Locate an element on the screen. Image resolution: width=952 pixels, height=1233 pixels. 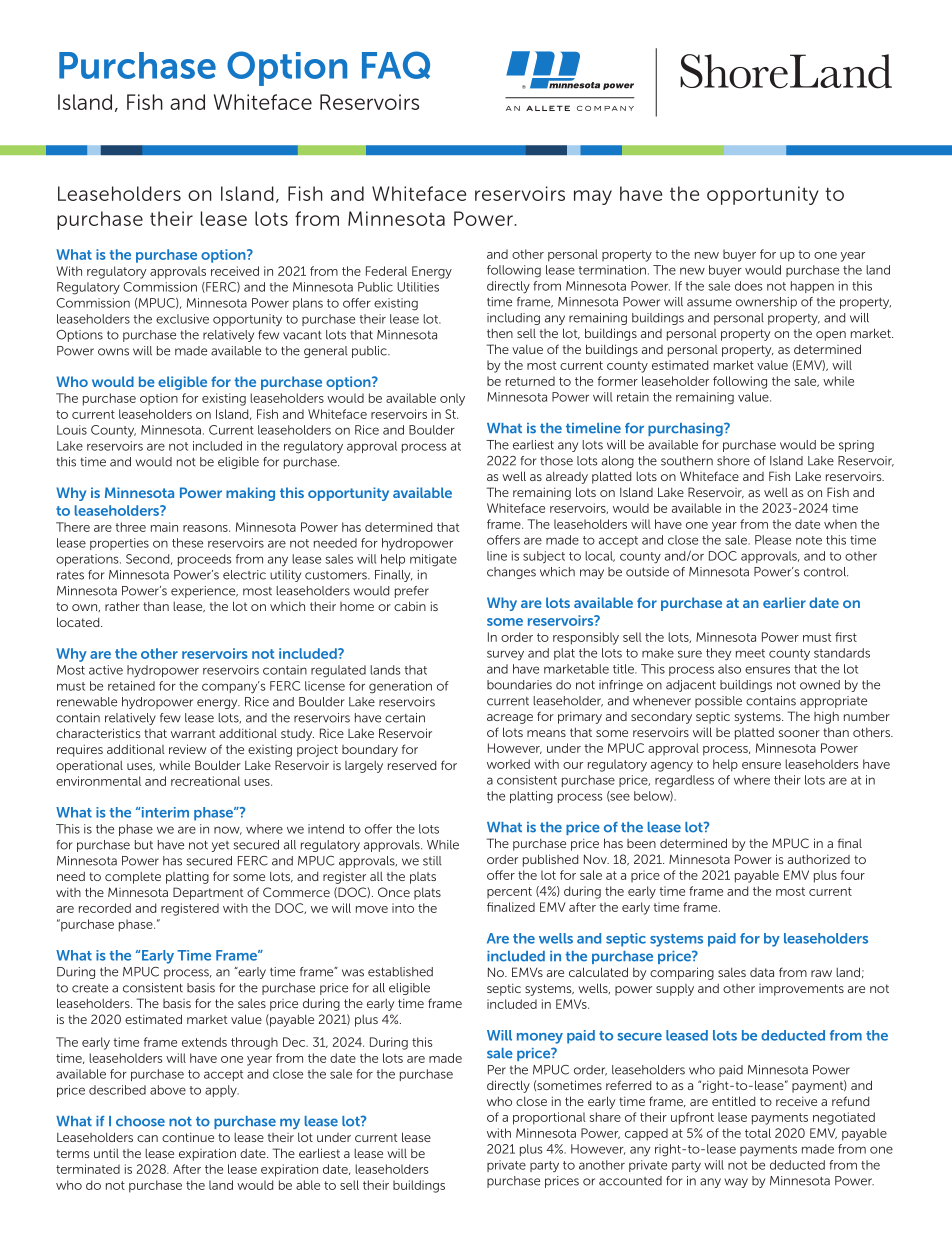
continue is located at coordinates (188, 1137).
